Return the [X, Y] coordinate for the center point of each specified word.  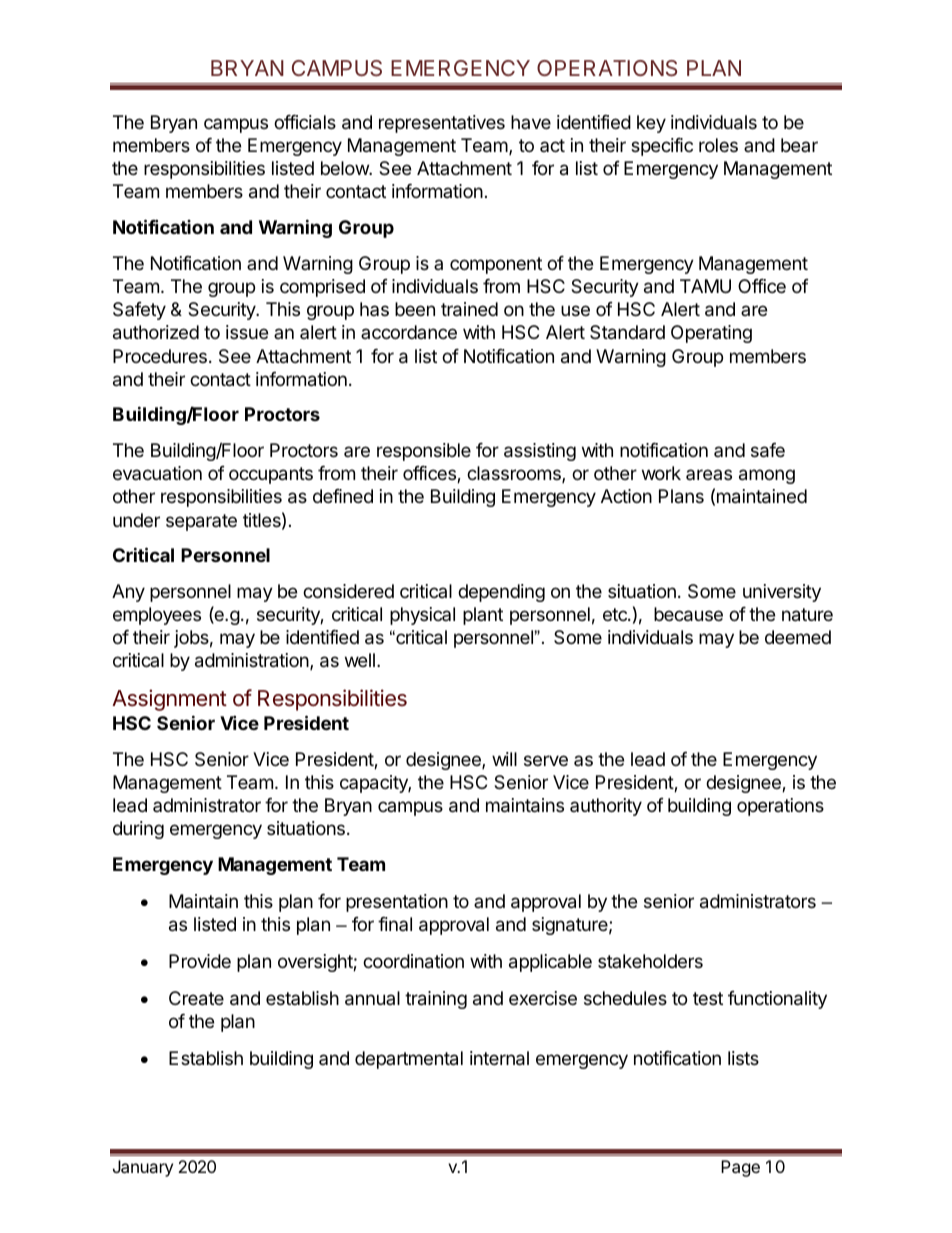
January [143, 1168]
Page [740, 1168]
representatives [442, 124]
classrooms [515, 474]
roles [718, 145]
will [504, 759]
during [138, 830]
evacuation [157, 473]
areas [709, 474]
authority [606, 807]
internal [499, 1058]
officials [305, 122]
